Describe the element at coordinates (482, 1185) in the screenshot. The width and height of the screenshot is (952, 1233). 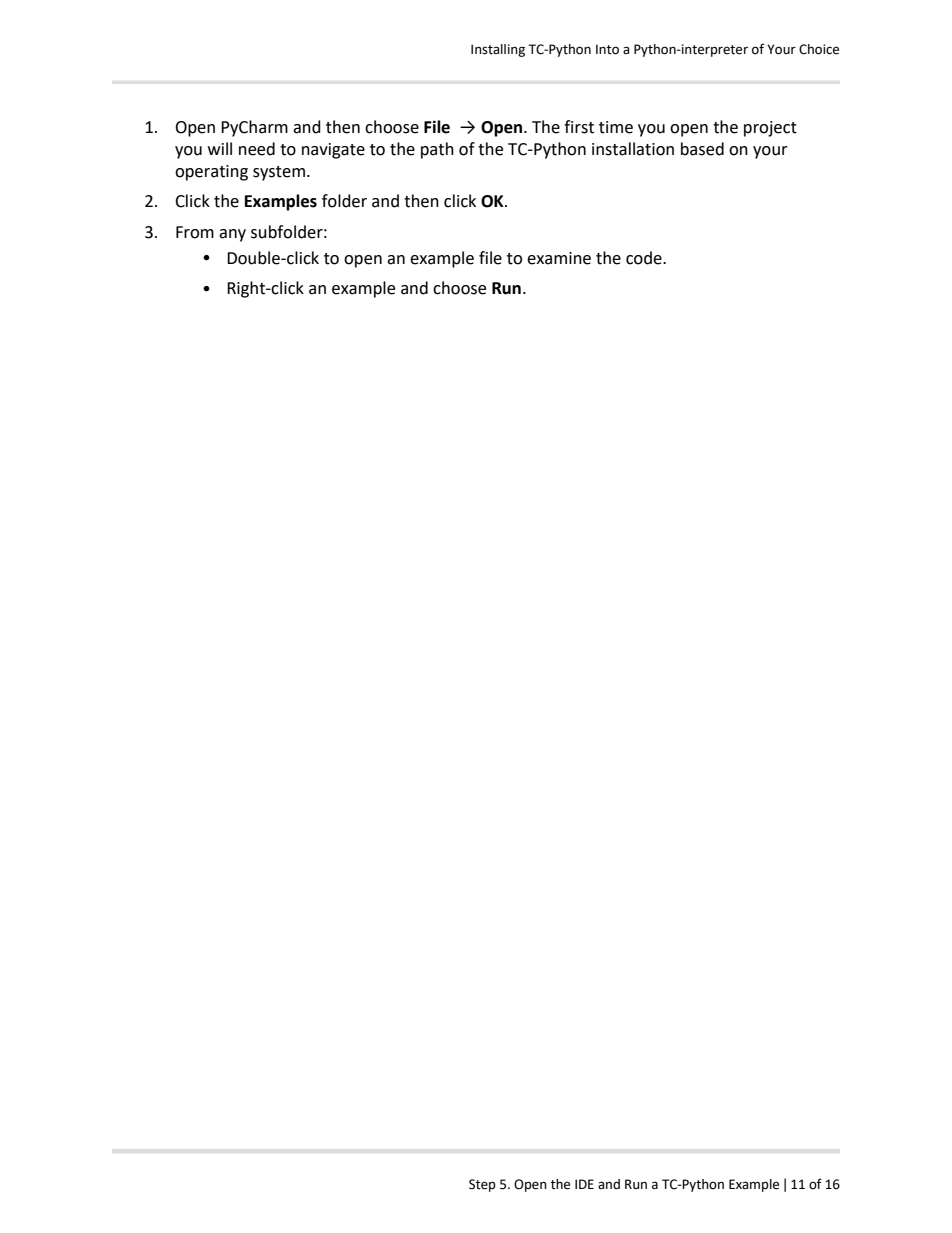
I see `Step` at that location.
